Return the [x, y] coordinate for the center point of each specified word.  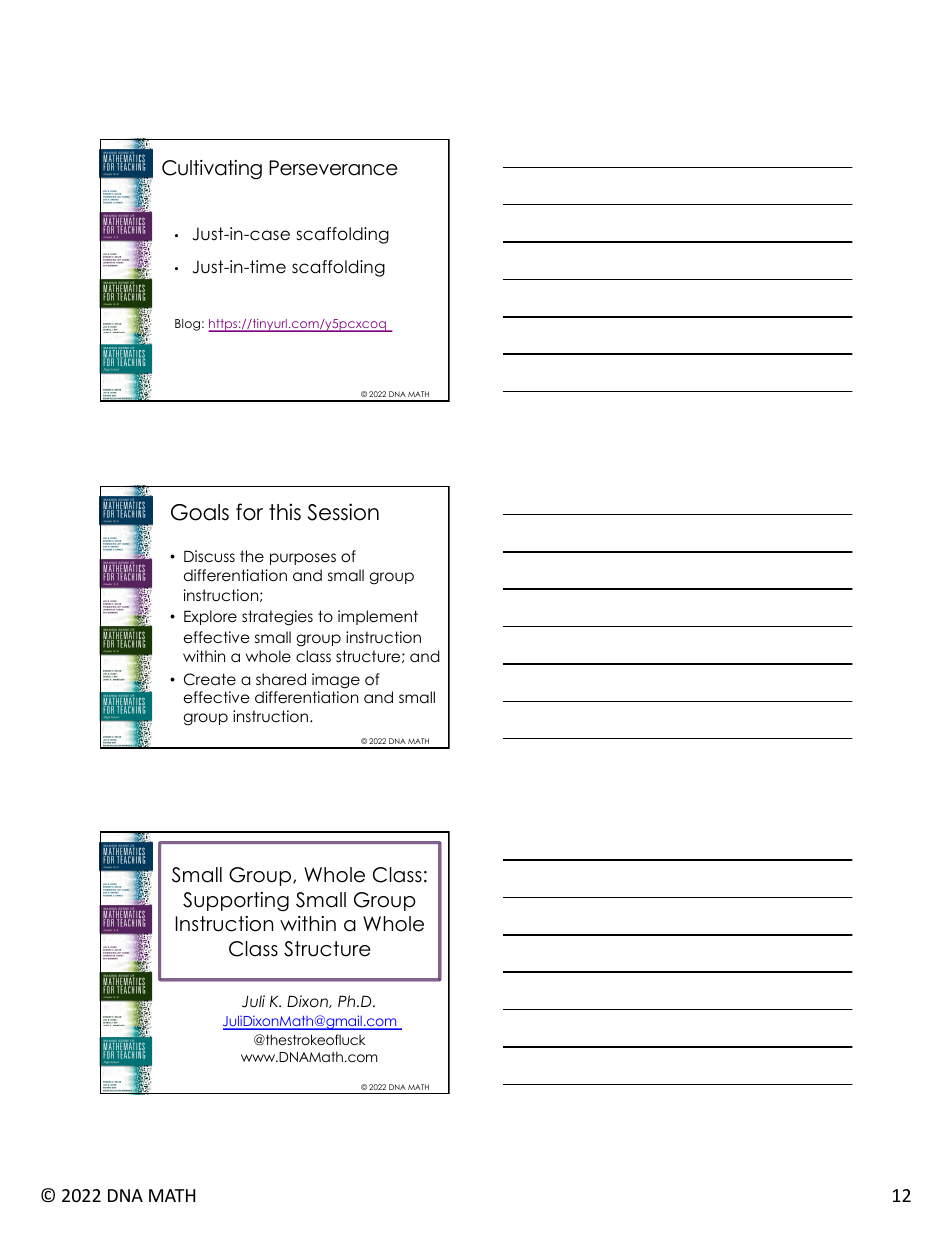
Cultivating [212, 169]
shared [281, 679]
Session [343, 512]
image [336, 681]
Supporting [236, 901]
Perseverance [333, 168]
